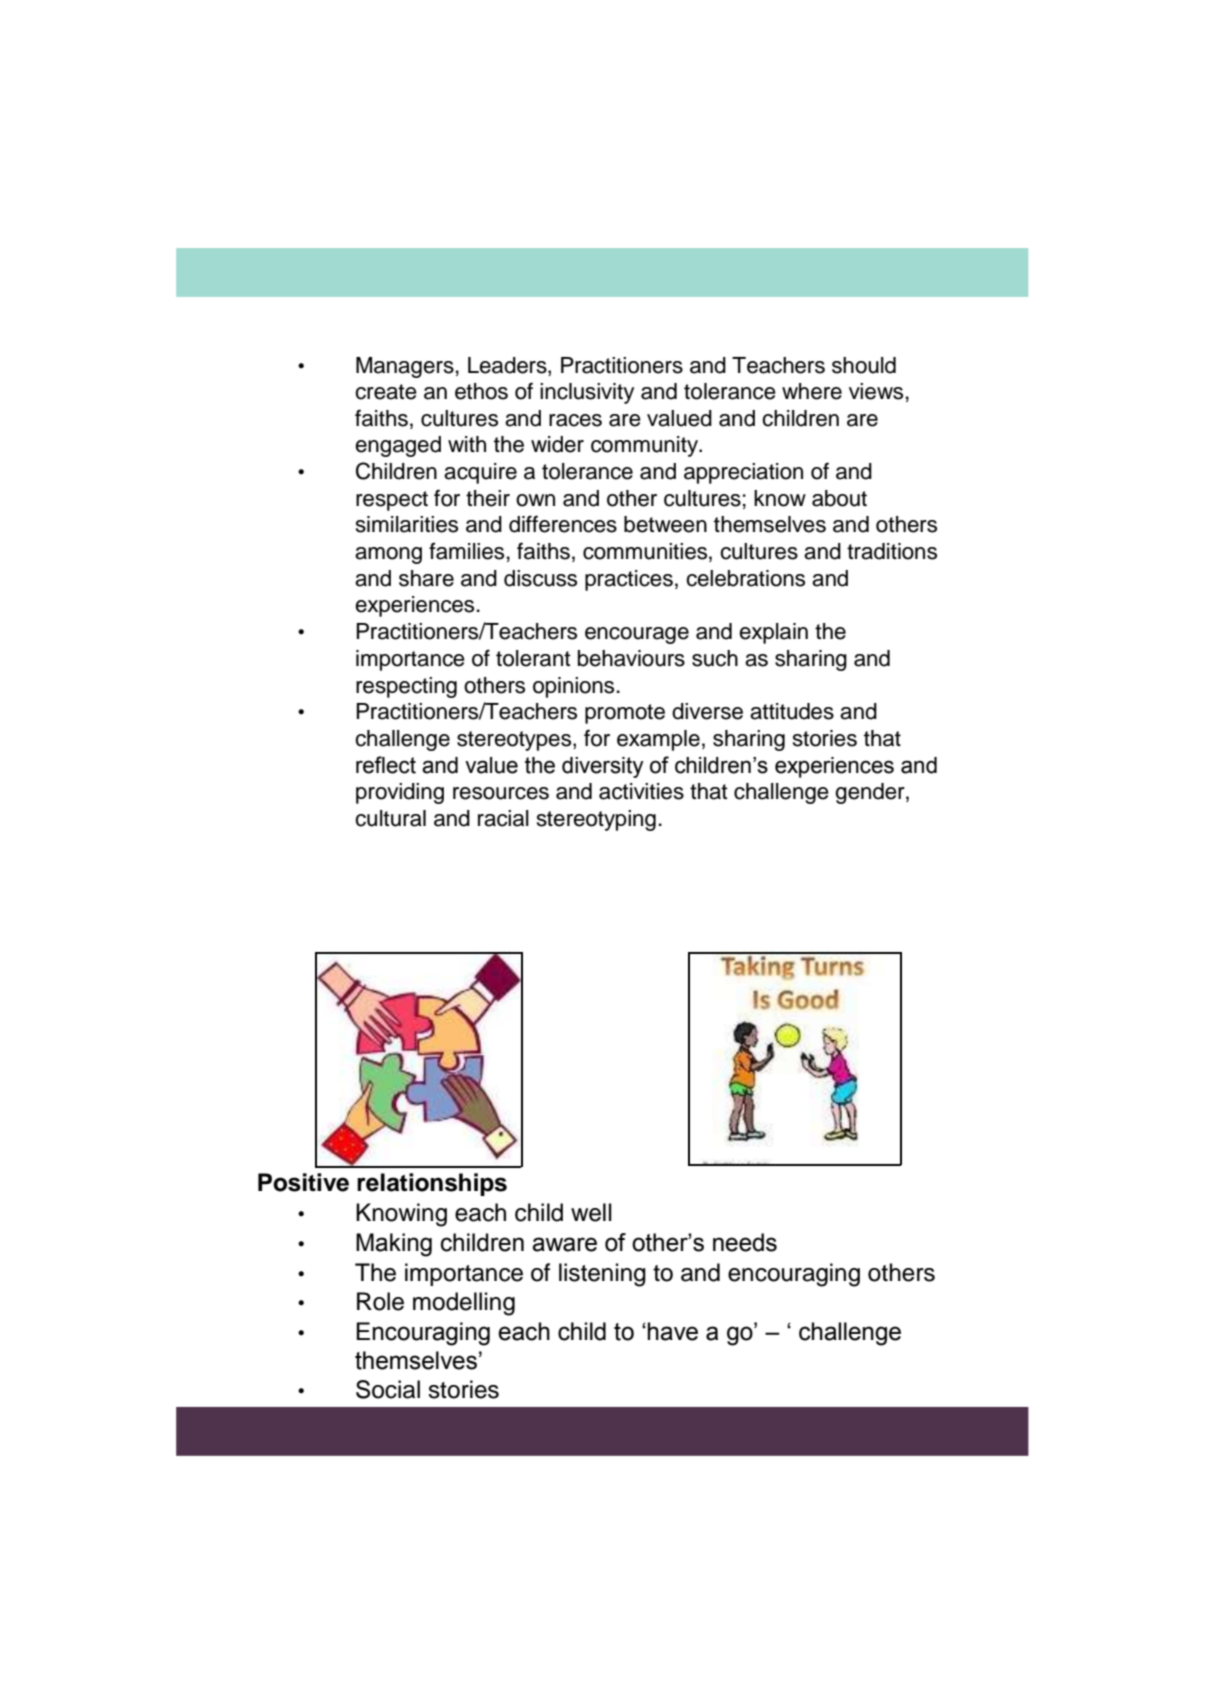 This screenshot has height=1704, width=1205. Describe the element at coordinates (390, 818) in the screenshot. I see `cultural` at that location.
